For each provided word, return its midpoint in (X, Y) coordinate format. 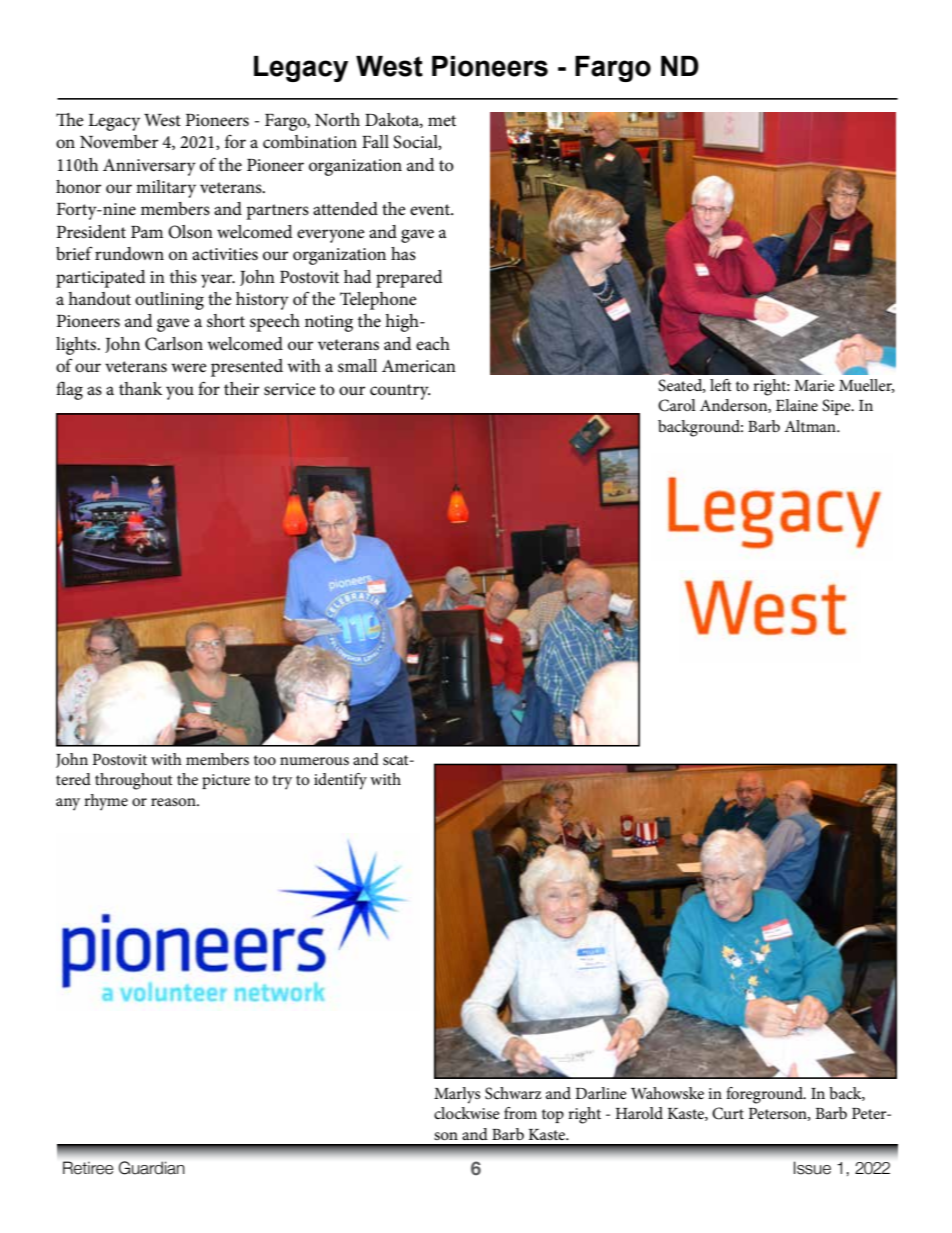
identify (340, 781)
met (442, 120)
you (180, 393)
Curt (728, 1113)
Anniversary (149, 167)
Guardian (152, 1168)
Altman (811, 426)
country (400, 392)
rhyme (106, 802)
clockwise (467, 1113)
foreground (765, 1095)
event (431, 210)
